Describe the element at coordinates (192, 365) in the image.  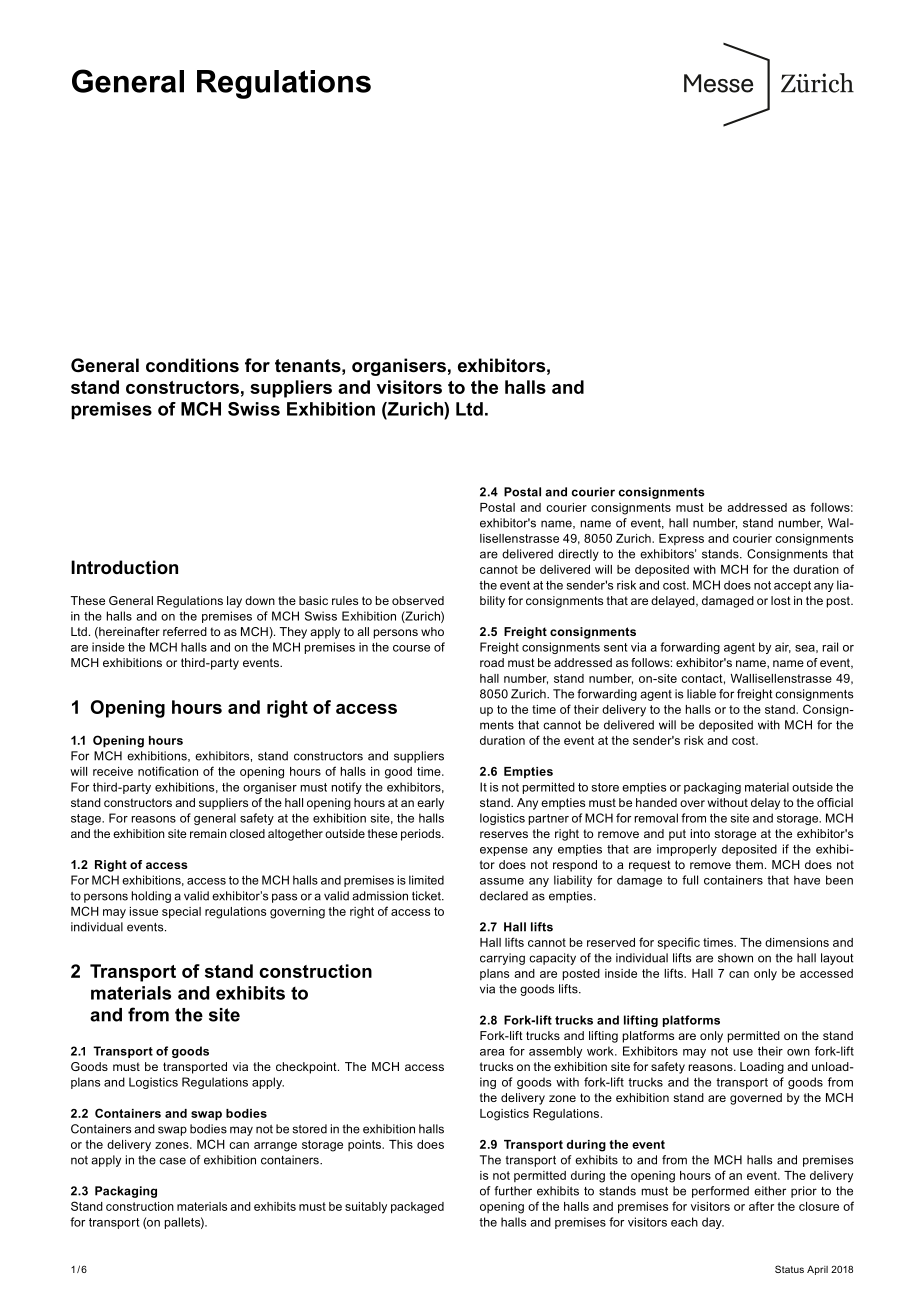
I see `conditions` at that location.
